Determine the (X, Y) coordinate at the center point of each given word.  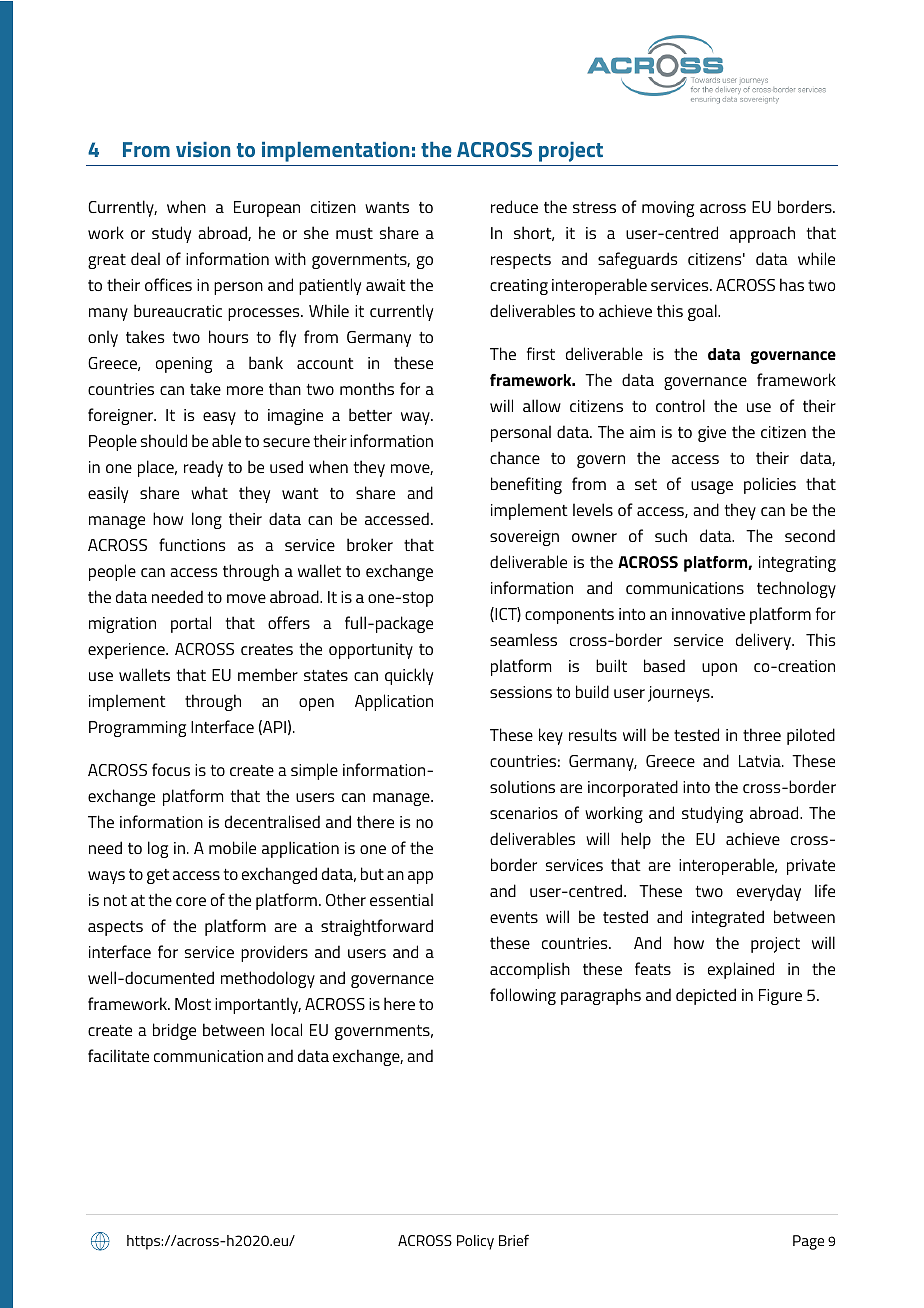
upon (719, 669)
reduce (514, 206)
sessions (521, 692)
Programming (137, 729)
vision (203, 149)
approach (762, 234)
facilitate (118, 1055)
